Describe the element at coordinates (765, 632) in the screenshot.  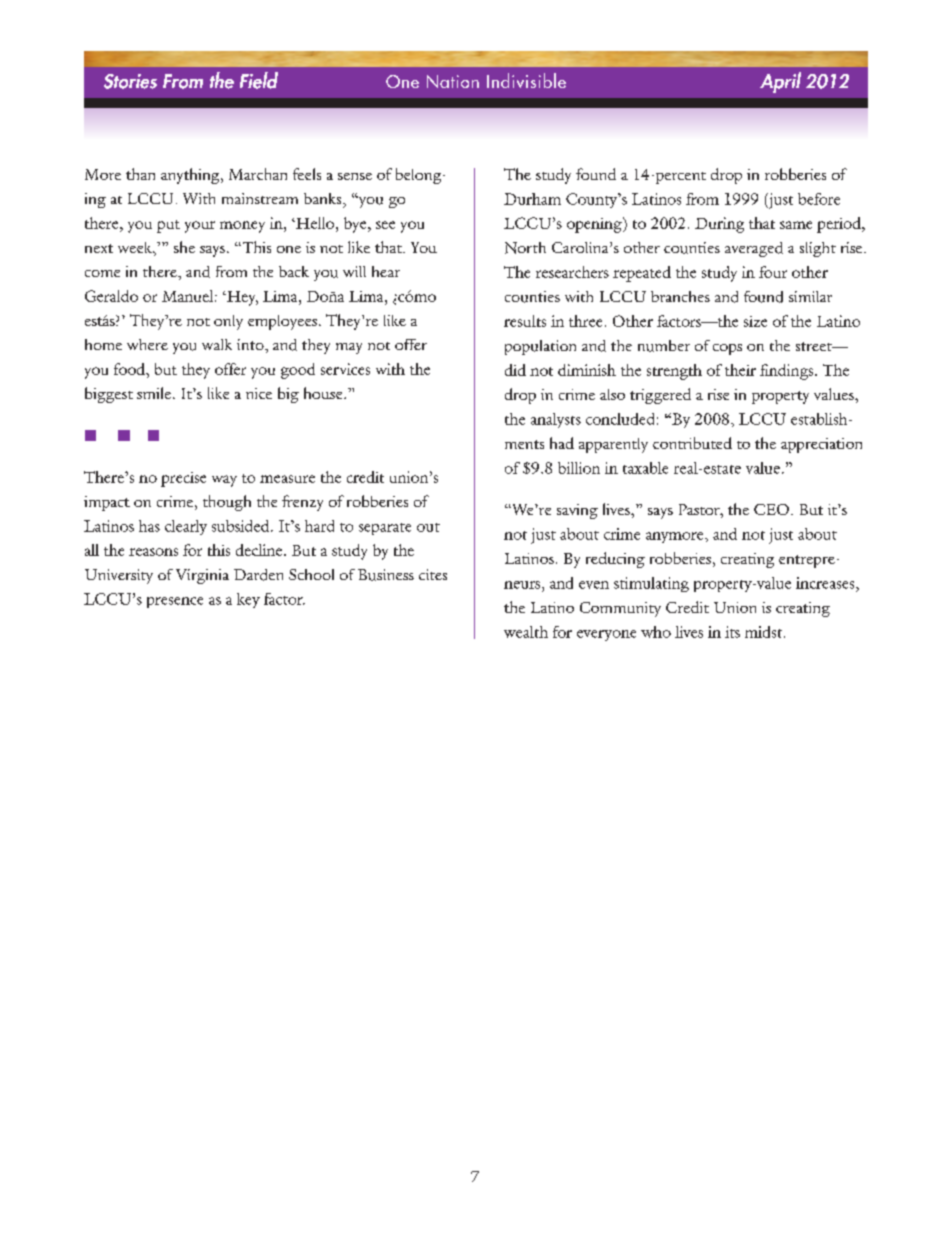
I see `midst` at that location.
